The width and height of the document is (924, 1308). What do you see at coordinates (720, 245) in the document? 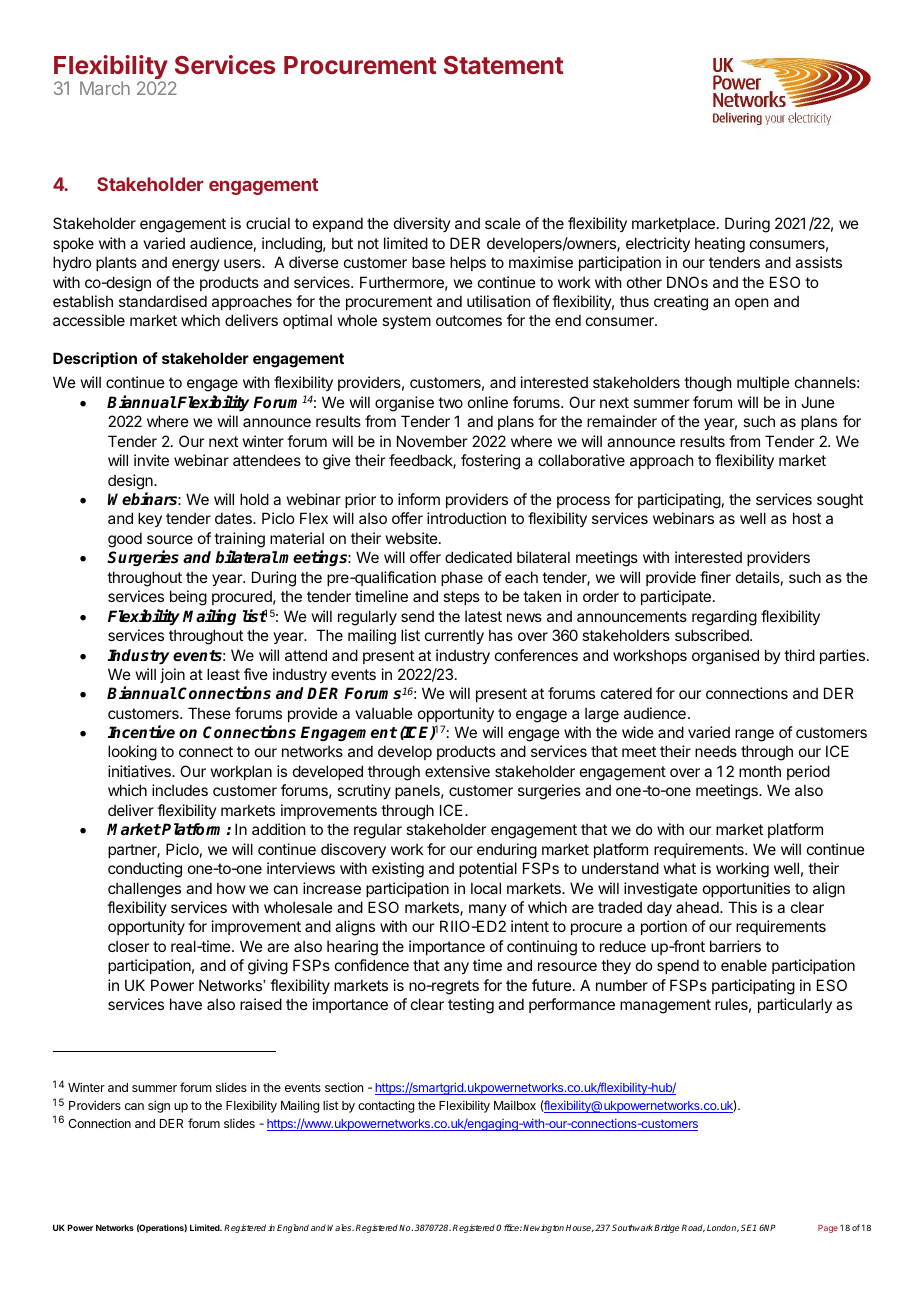
I see `heating` at bounding box center [720, 245].
